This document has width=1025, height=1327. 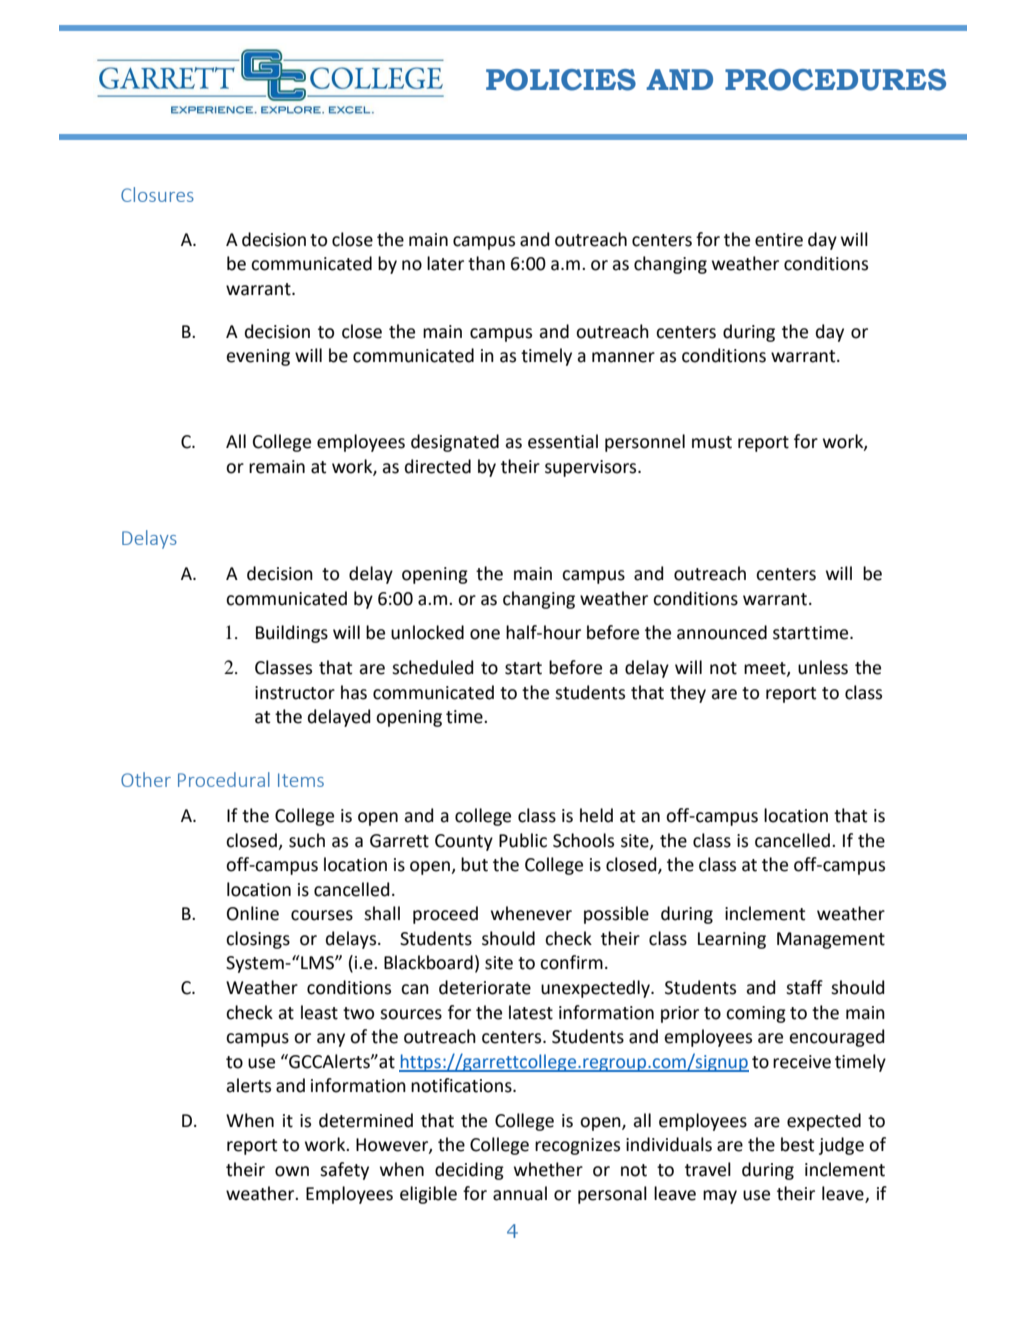 I want to click on Closures, so click(x=157, y=194).
